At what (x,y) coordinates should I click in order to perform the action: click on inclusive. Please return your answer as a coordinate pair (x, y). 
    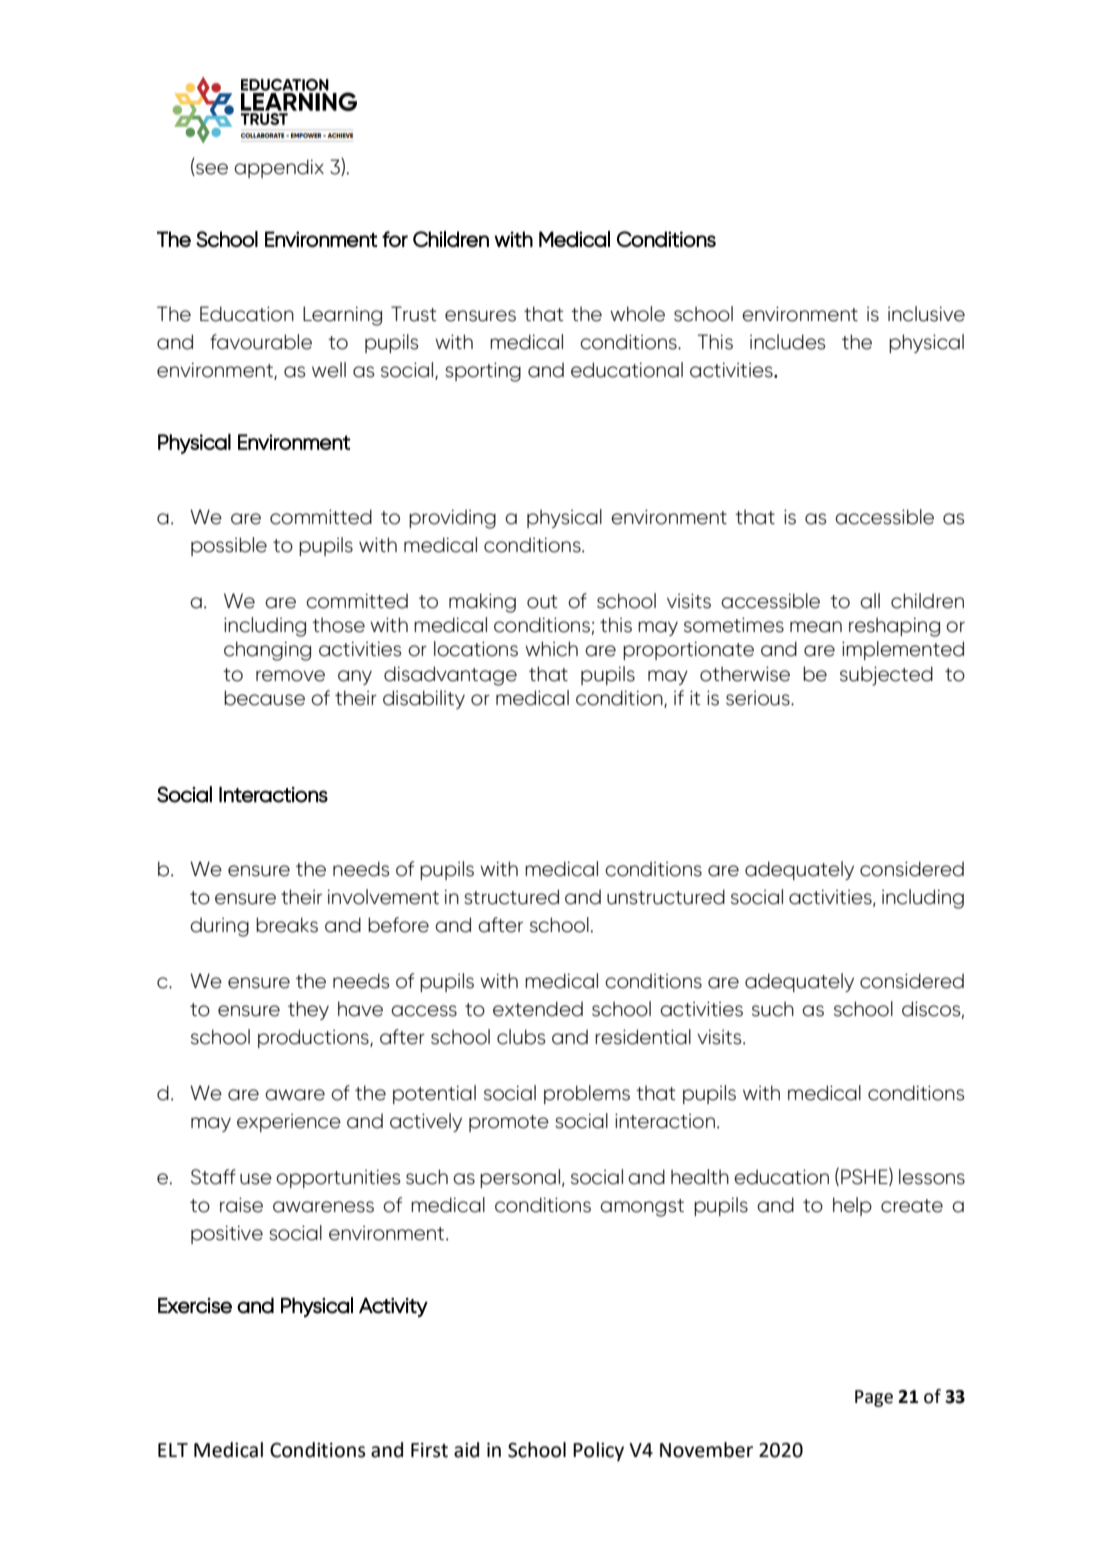
    Looking at the image, I should click on (926, 314).
